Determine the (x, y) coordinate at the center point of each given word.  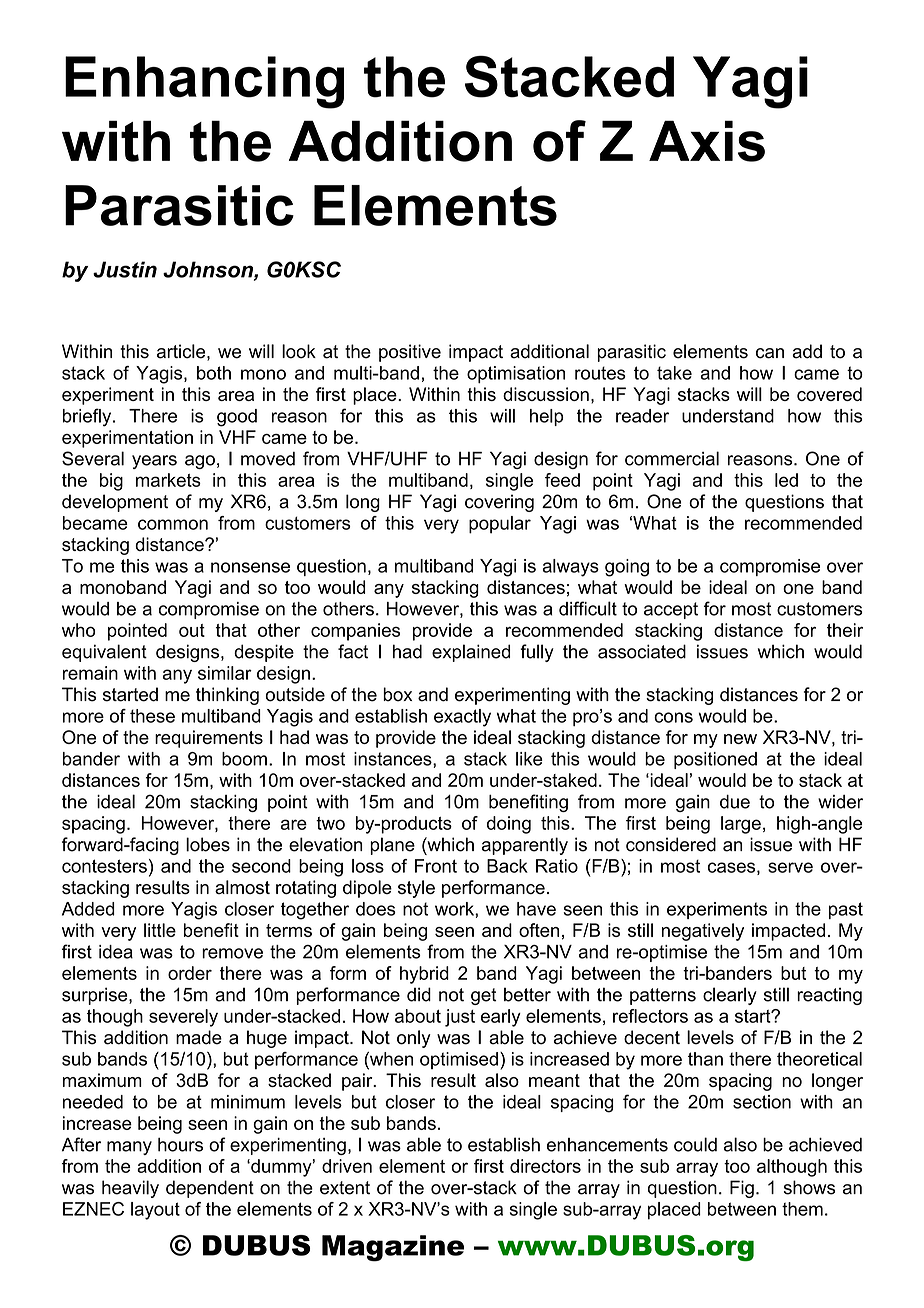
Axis (707, 141)
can (770, 353)
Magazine (393, 1248)
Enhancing (204, 82)
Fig (742, 1189)
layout (155, 1211)
